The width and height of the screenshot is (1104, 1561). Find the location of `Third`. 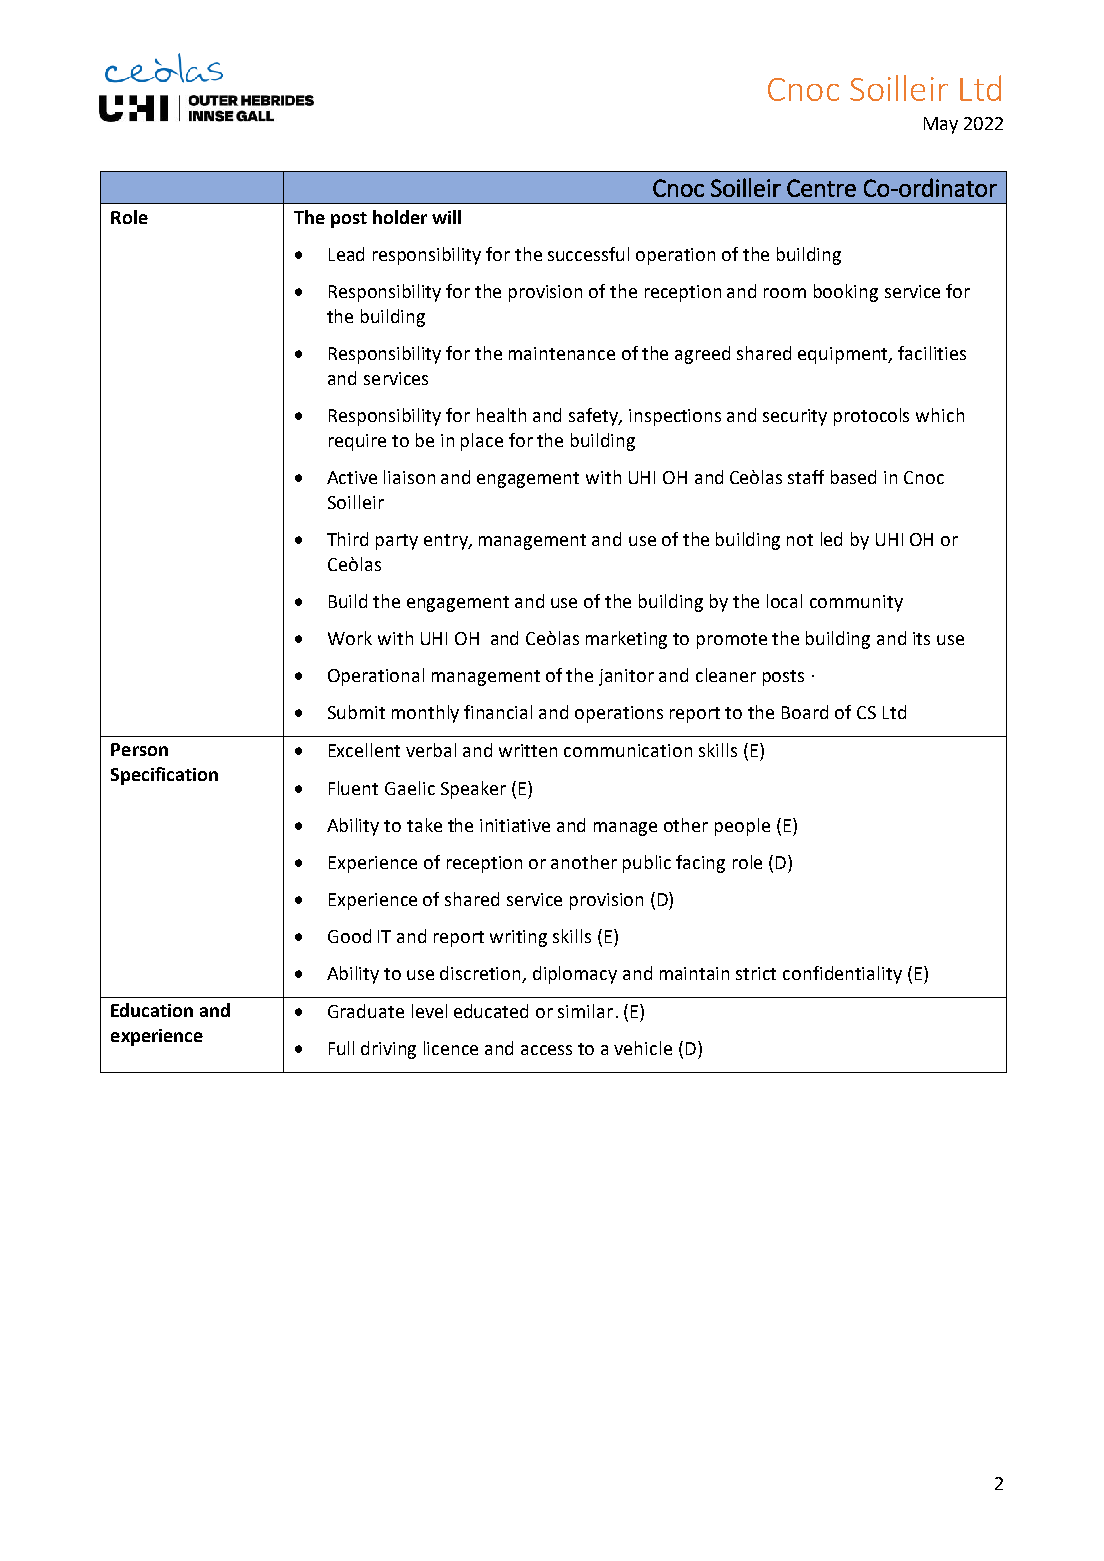

Third is located at coordinates (347, 539).
